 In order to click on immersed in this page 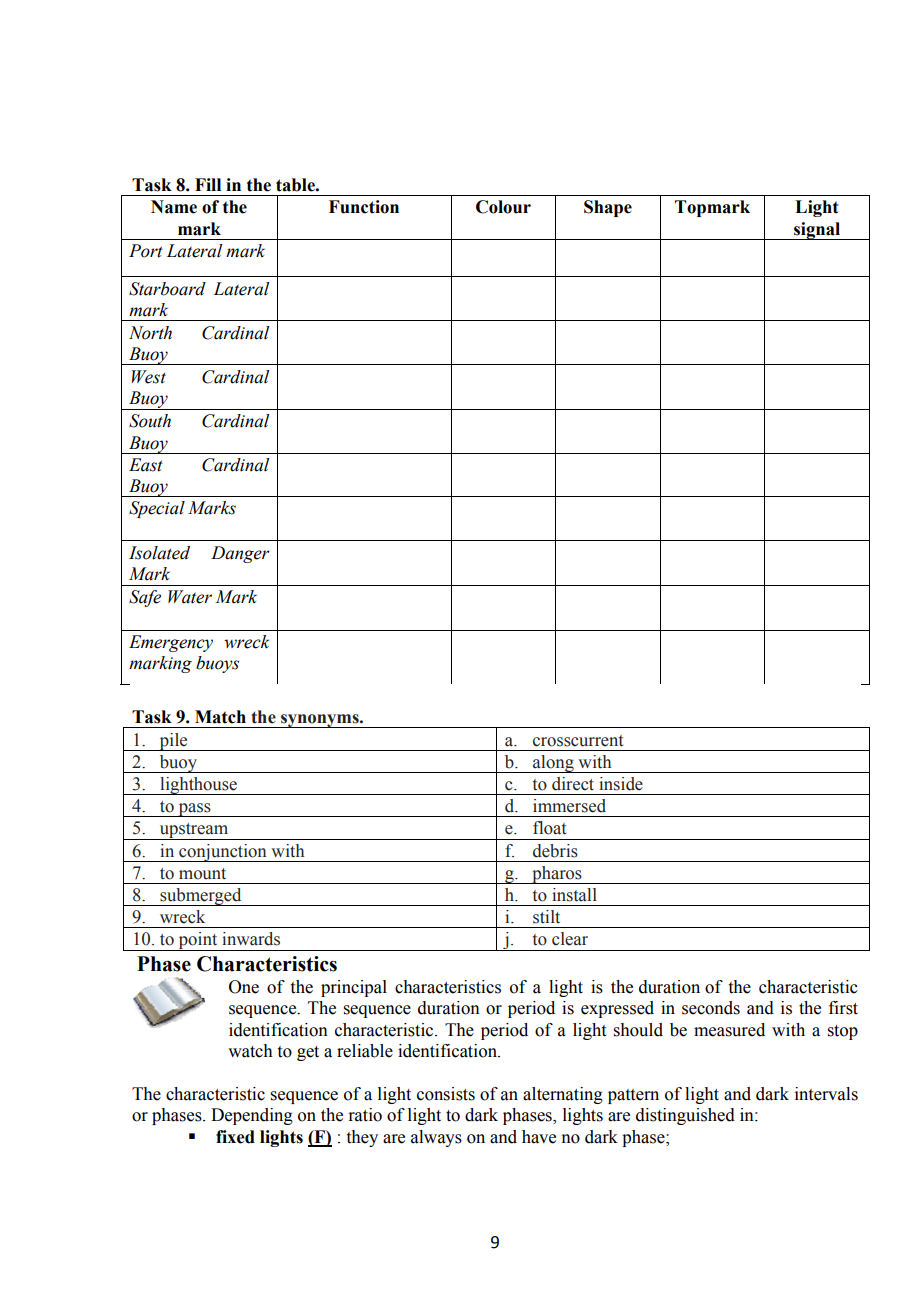, I will do `click(569, 806)`.
